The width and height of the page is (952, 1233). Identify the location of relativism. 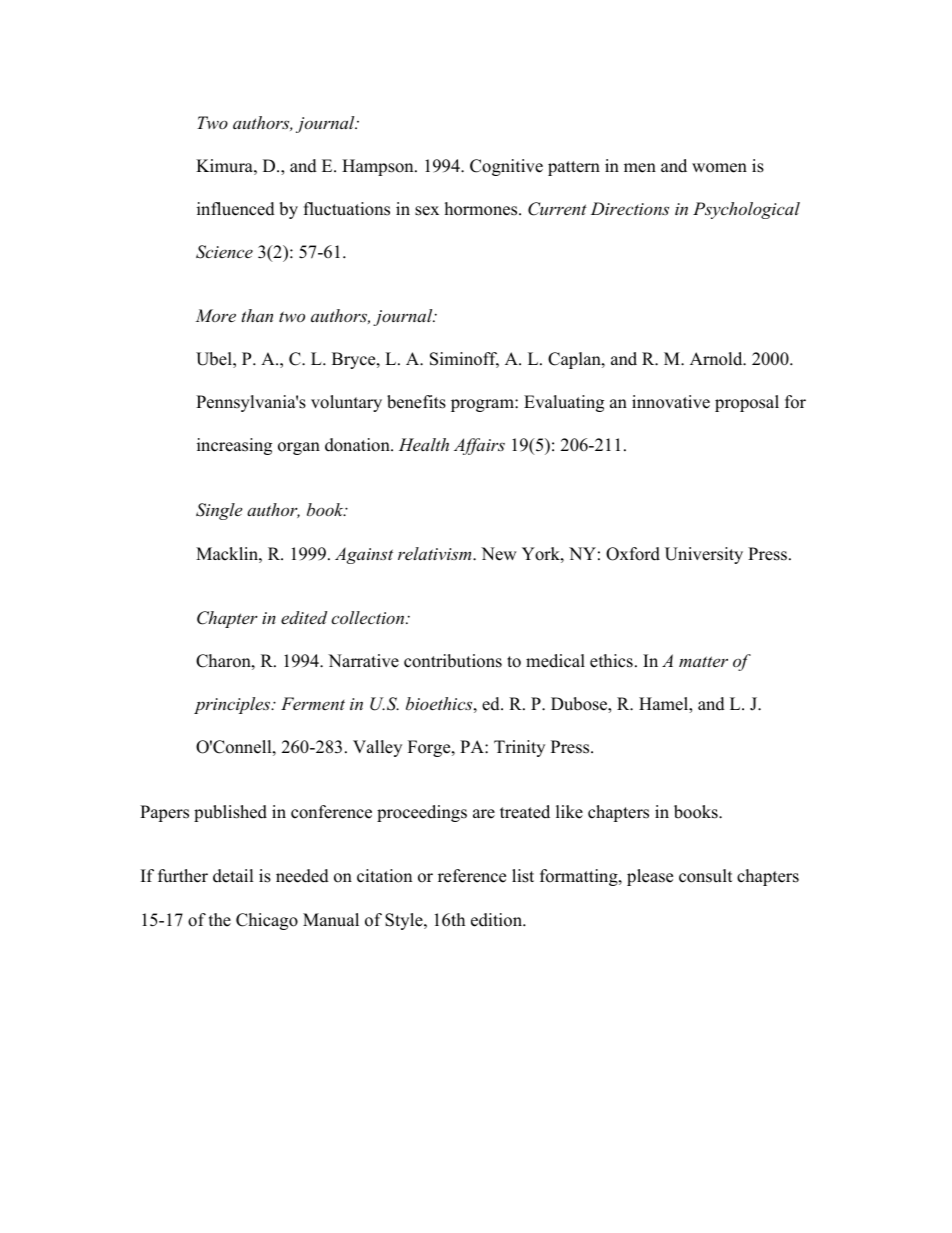
(436, 553).
